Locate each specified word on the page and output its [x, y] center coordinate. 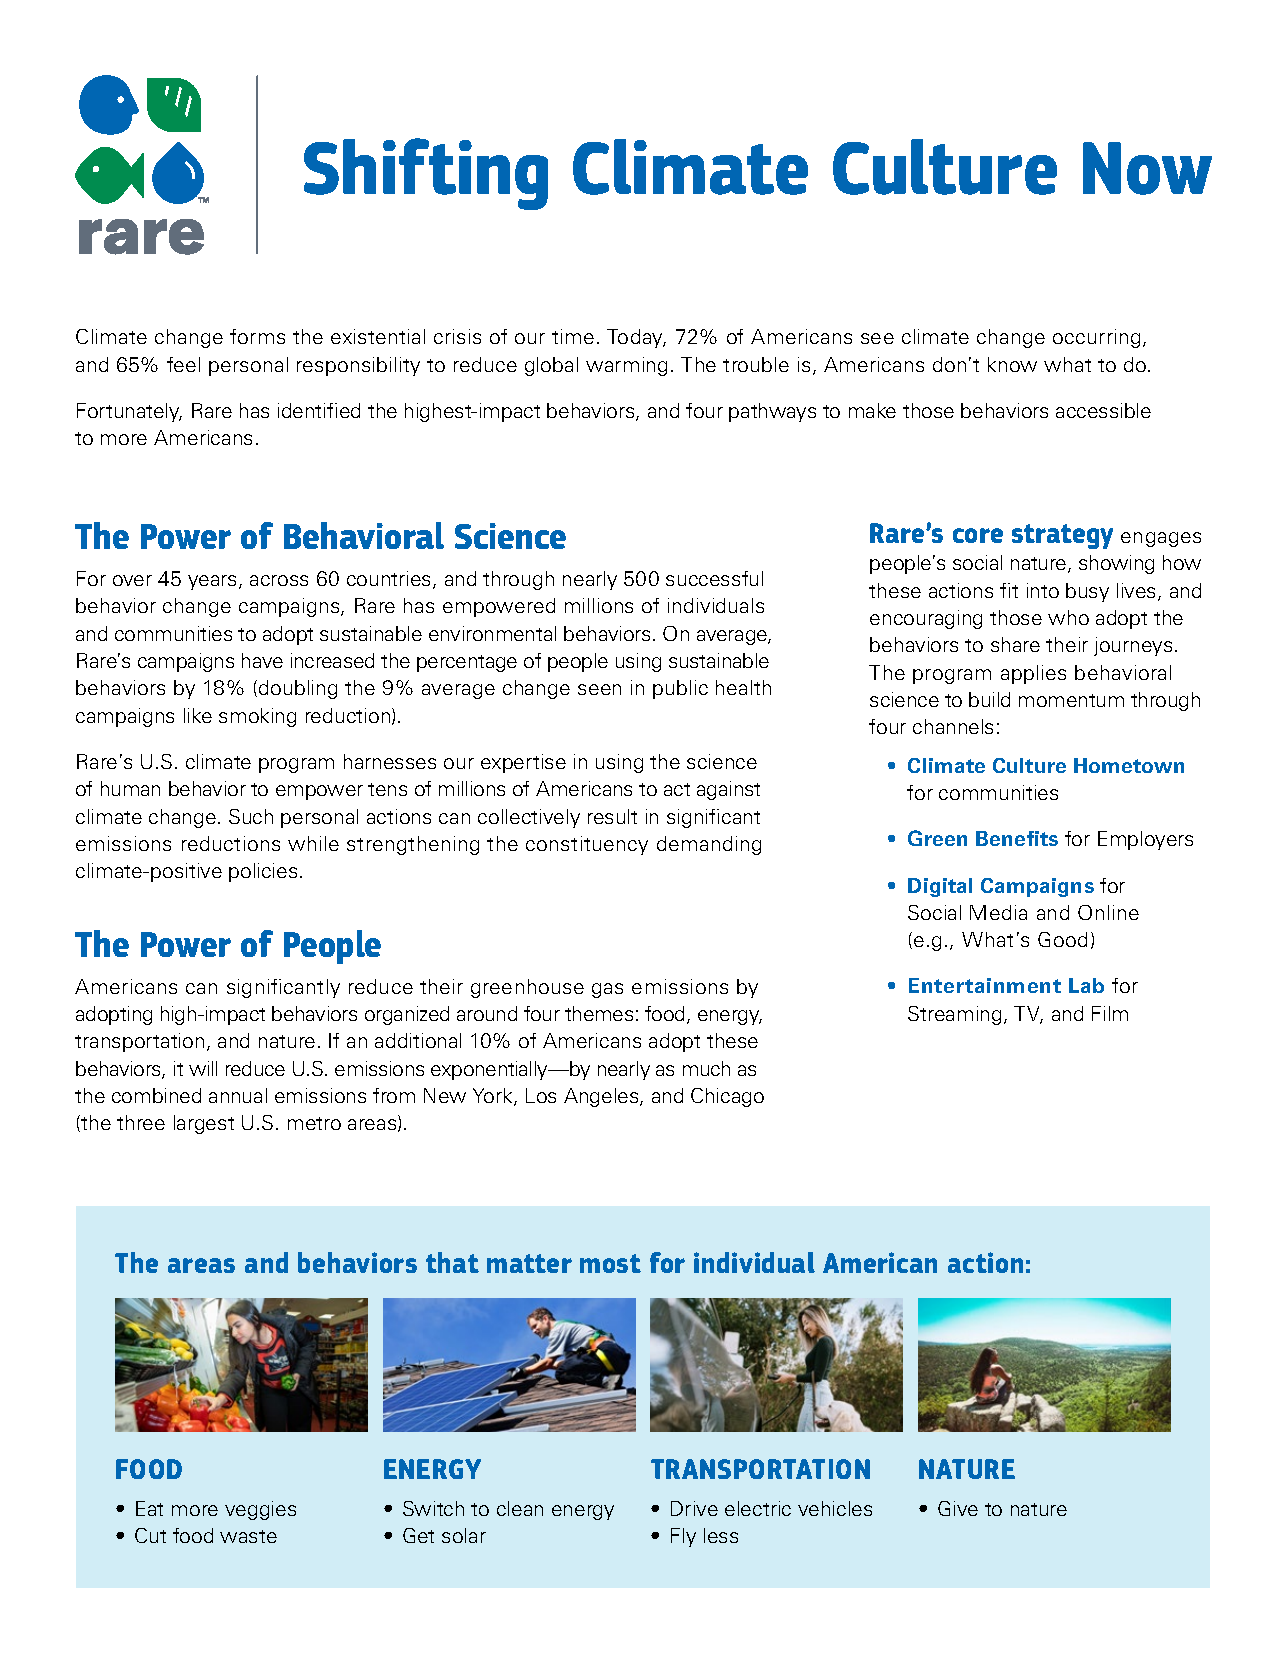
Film [1110, 1013]
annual [238, 1095]
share [1015, 644]
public [680, 689]
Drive [694, 1508]
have [262, 660]
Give [958, 1508]
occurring [1096, 338]
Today [636, 338]
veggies [260, 1510]
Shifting [426, 174]
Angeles [602, 1097]
